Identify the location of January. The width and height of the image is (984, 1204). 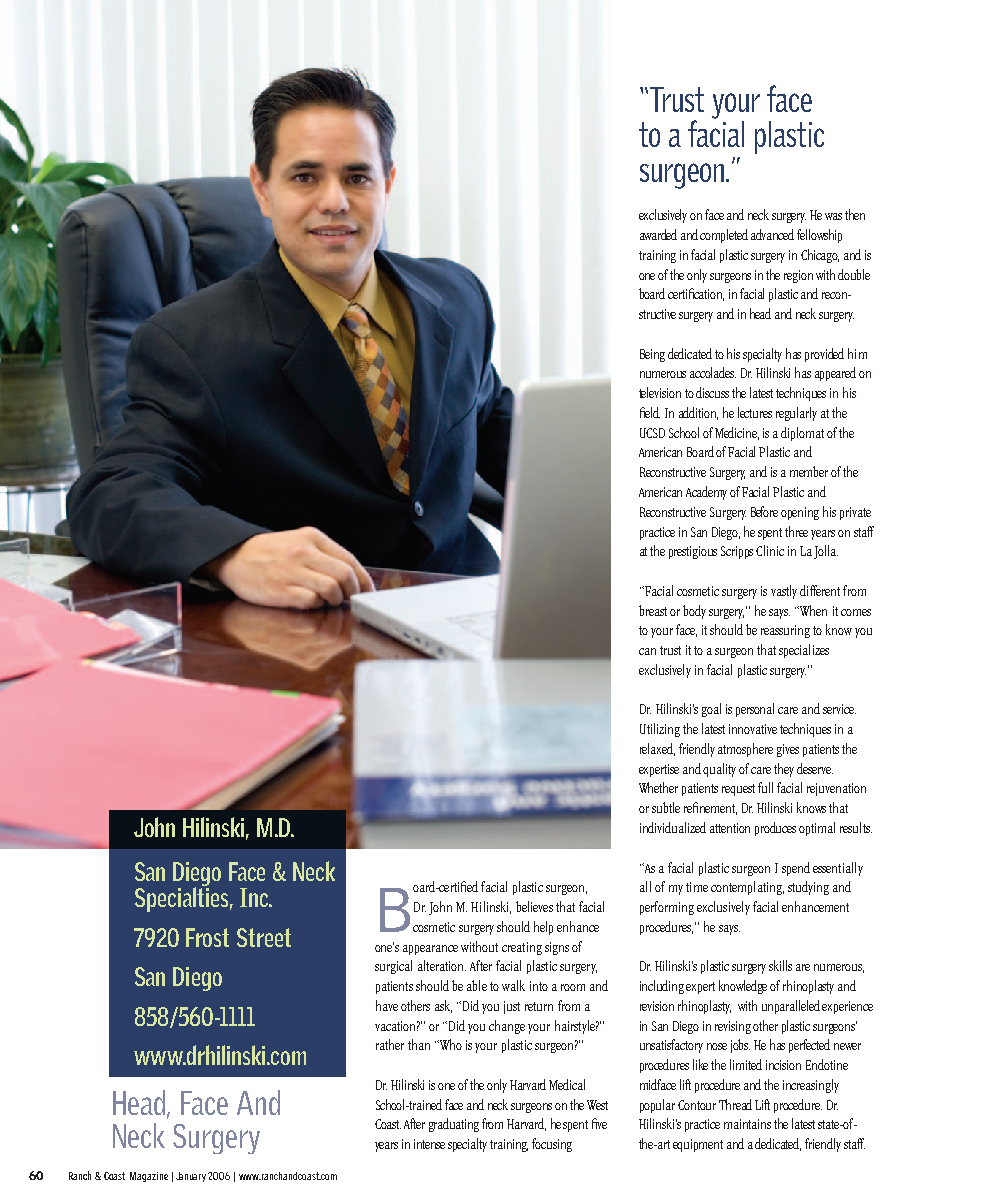
(192, 1177).
